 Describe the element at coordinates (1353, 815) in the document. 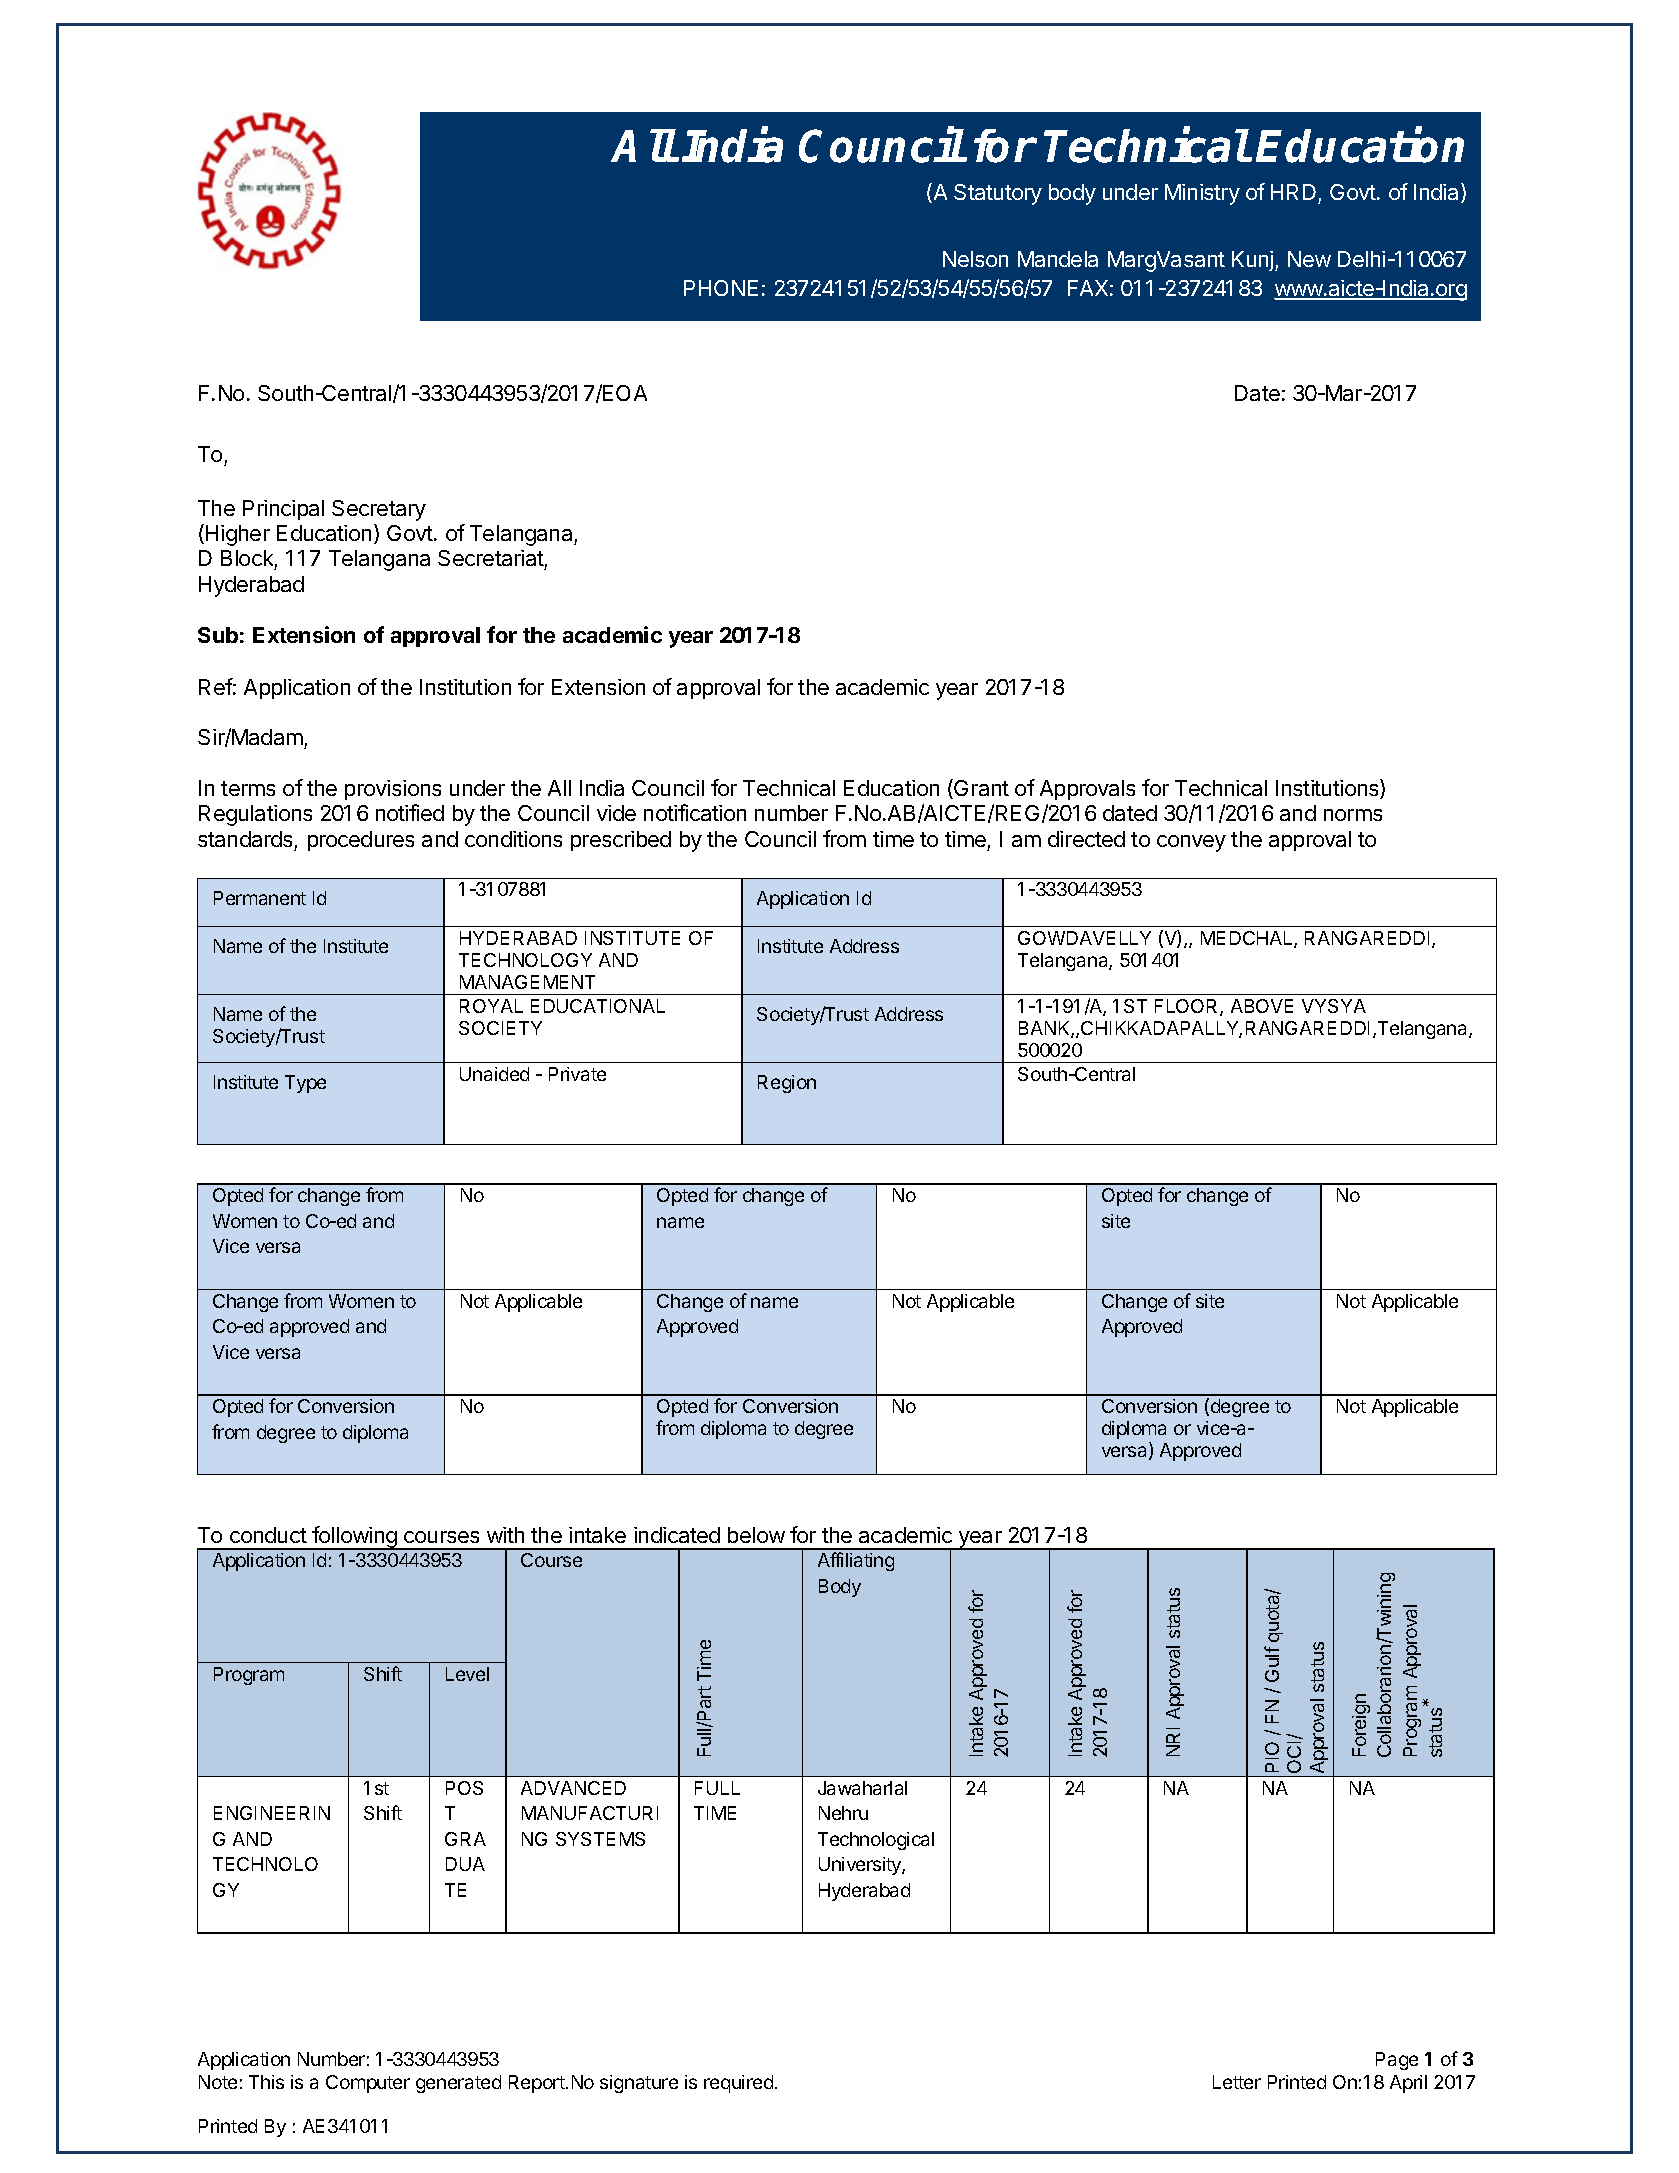

I see `norms` at that location.
